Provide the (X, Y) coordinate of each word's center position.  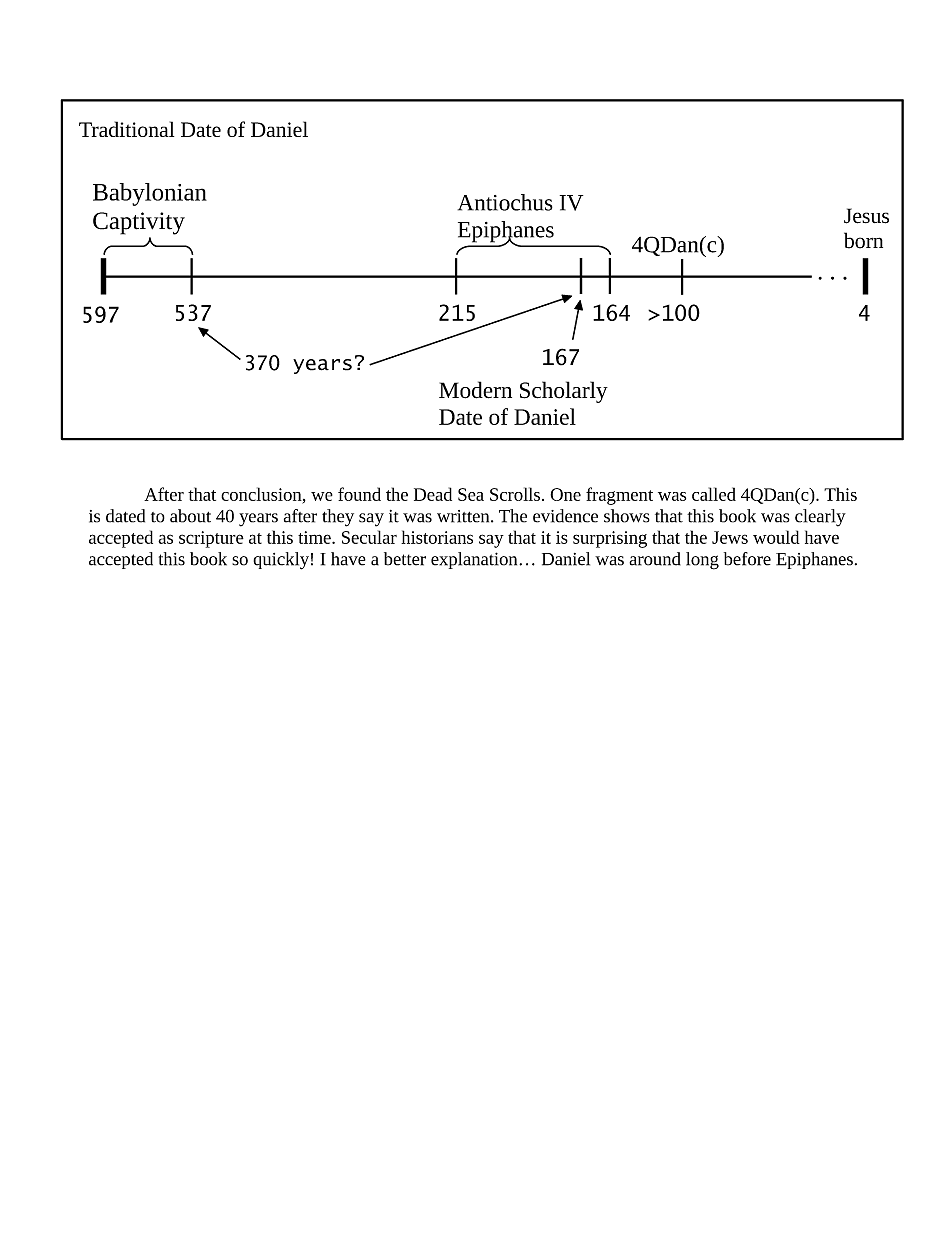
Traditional (126, 129)
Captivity (139, 223)
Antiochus (505, 202)
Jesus (866, 216)
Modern (475, 390)
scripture (211, 539)
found (359, 494)
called (714, 494)
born (863, 240)
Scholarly (564, 392)
